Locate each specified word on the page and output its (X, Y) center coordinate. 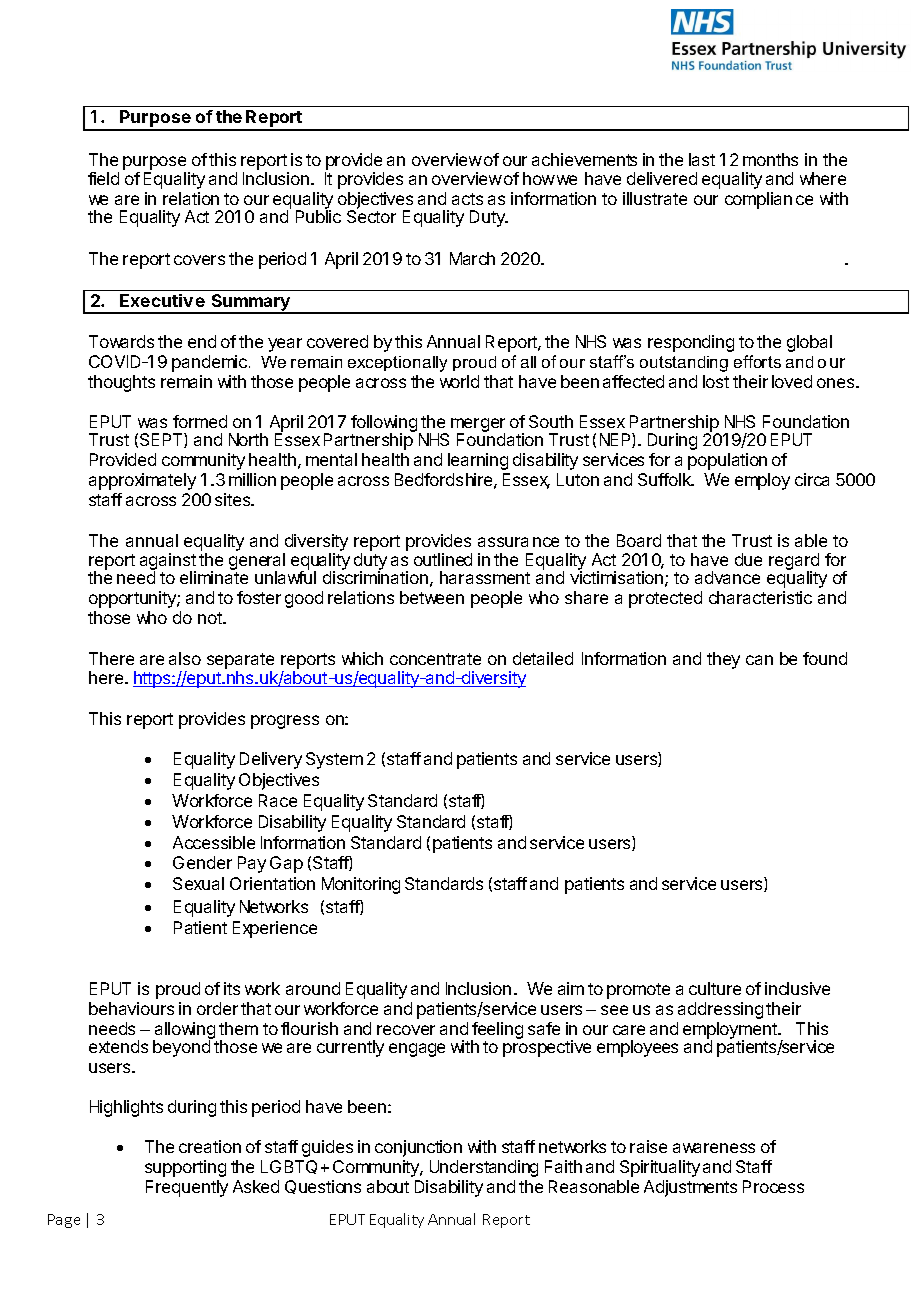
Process (773, 1186)
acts (467, 199)
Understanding (484, 1168)
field (103, 178)
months (770, 159)
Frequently (187, 1188)
